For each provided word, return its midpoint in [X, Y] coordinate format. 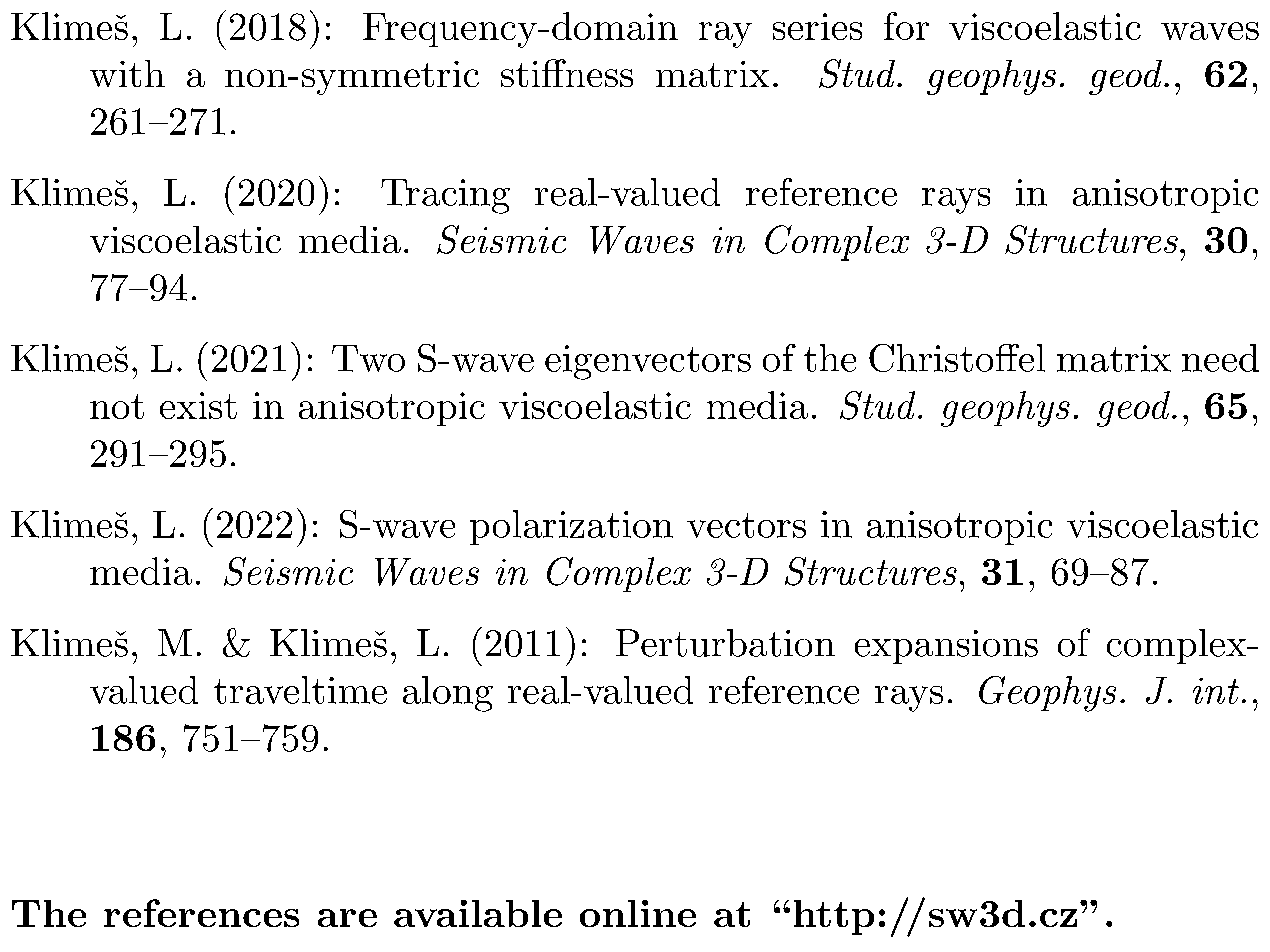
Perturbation [725, 643]
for [906, 26]
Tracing [445, 196]
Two [368, 358]
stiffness [567, 73]
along [448, 694]
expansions [946, 647]
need [1220, 358]
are [347, 918]
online [638, 913]
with [127, 73]
